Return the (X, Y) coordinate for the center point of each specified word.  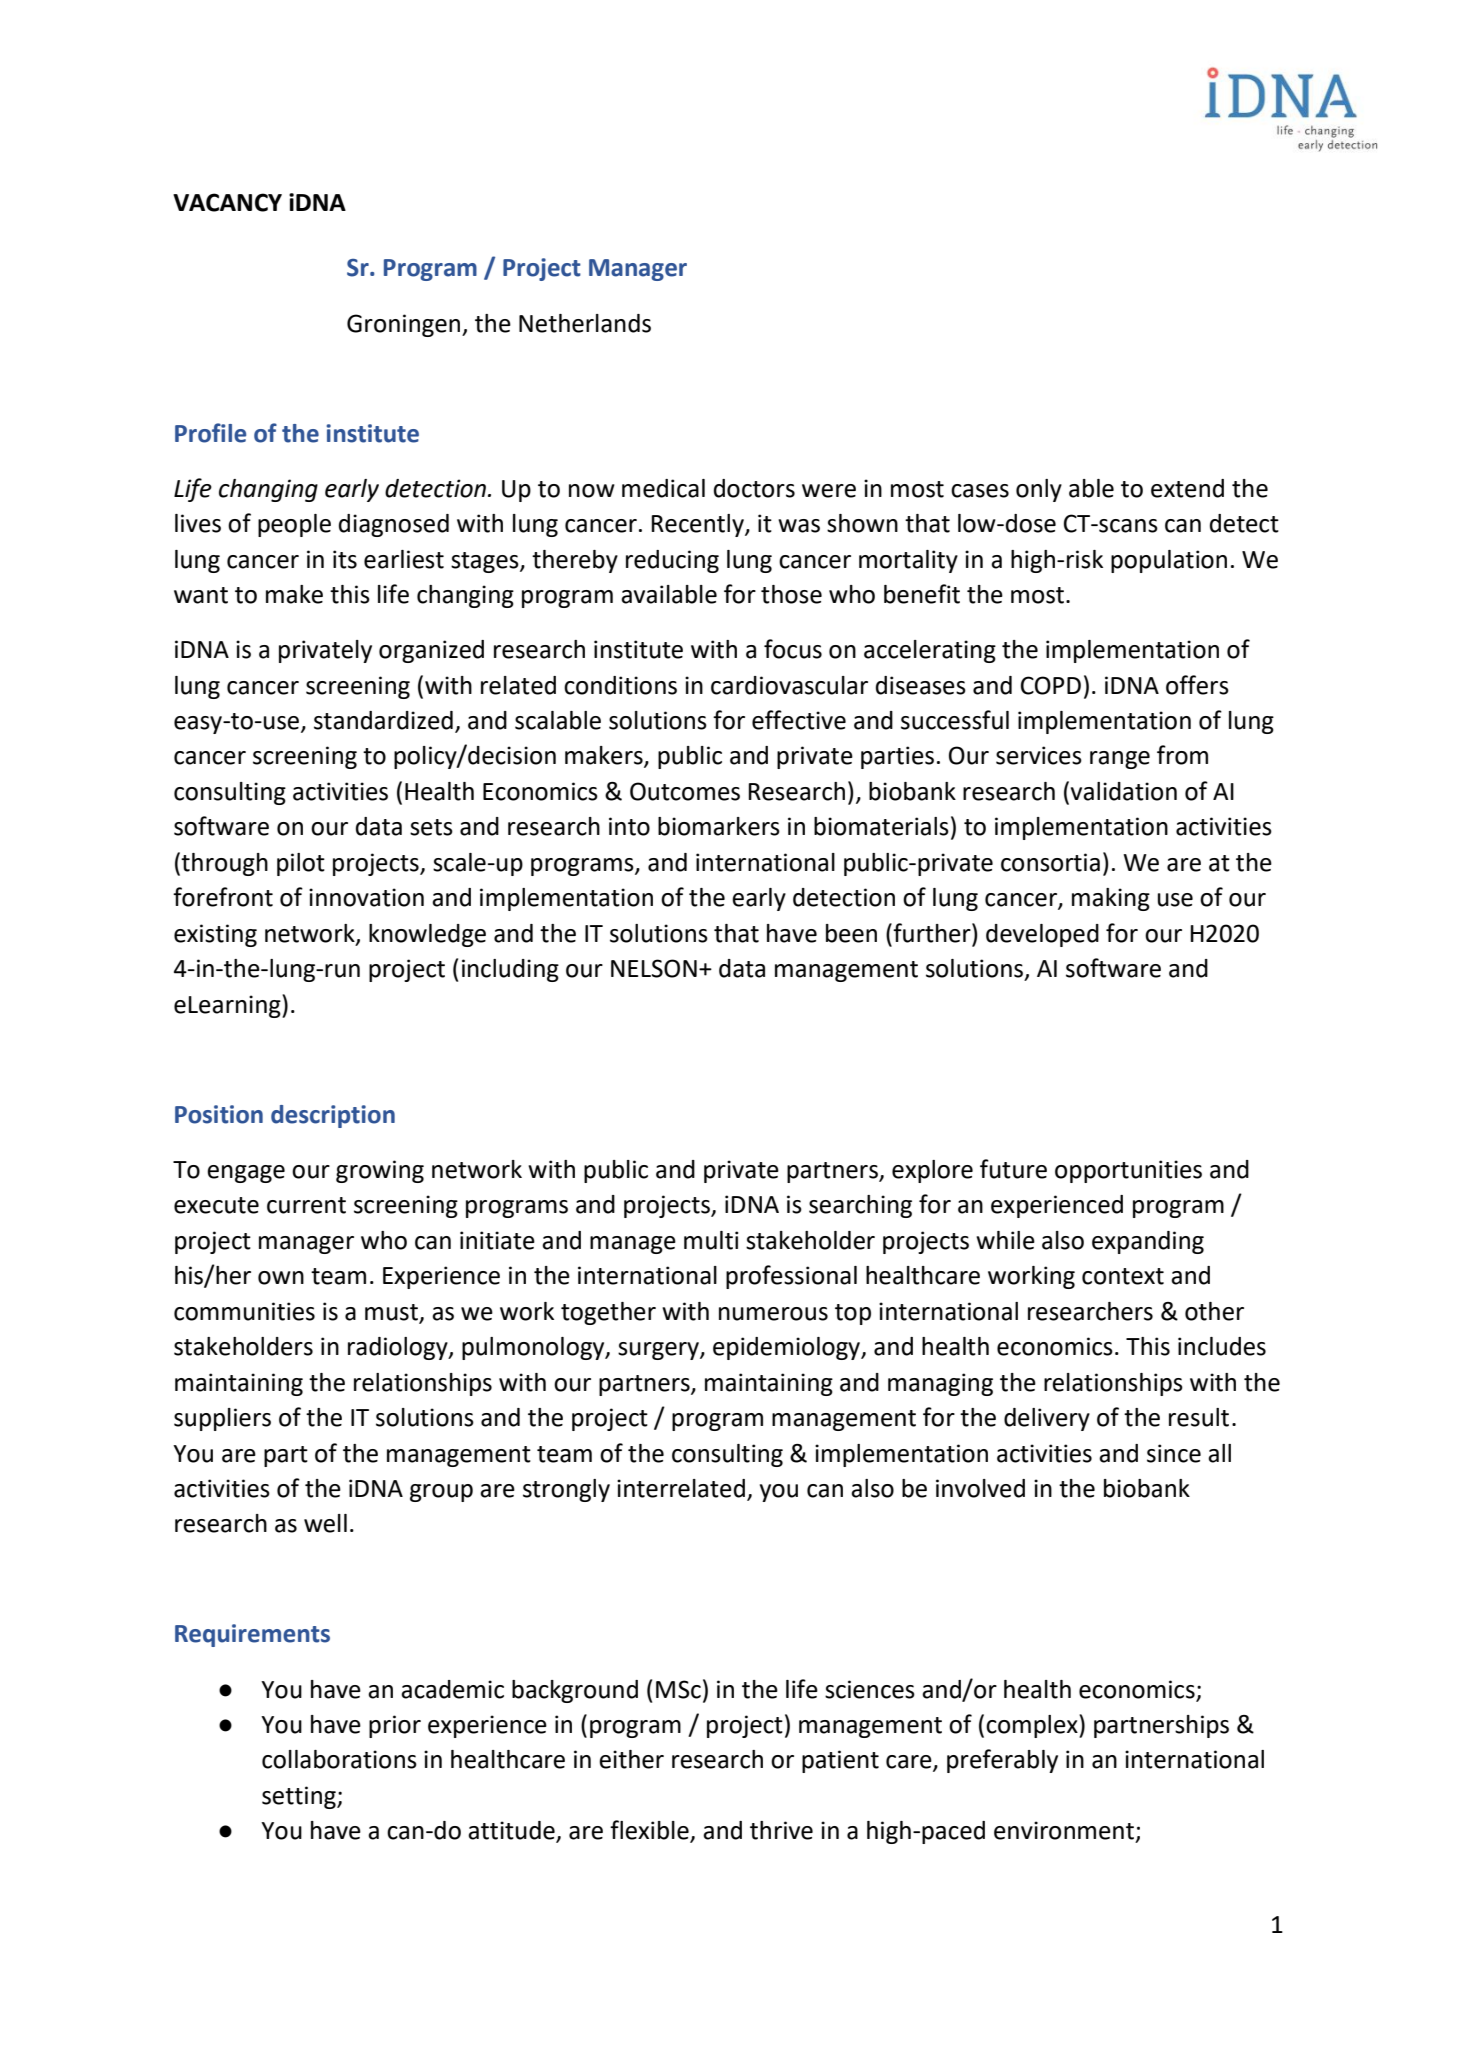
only (1039, 490)
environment (1064, 1830)
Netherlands (585, 323)
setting (300, 1797)
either (631, 1759)
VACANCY (227, 202)
